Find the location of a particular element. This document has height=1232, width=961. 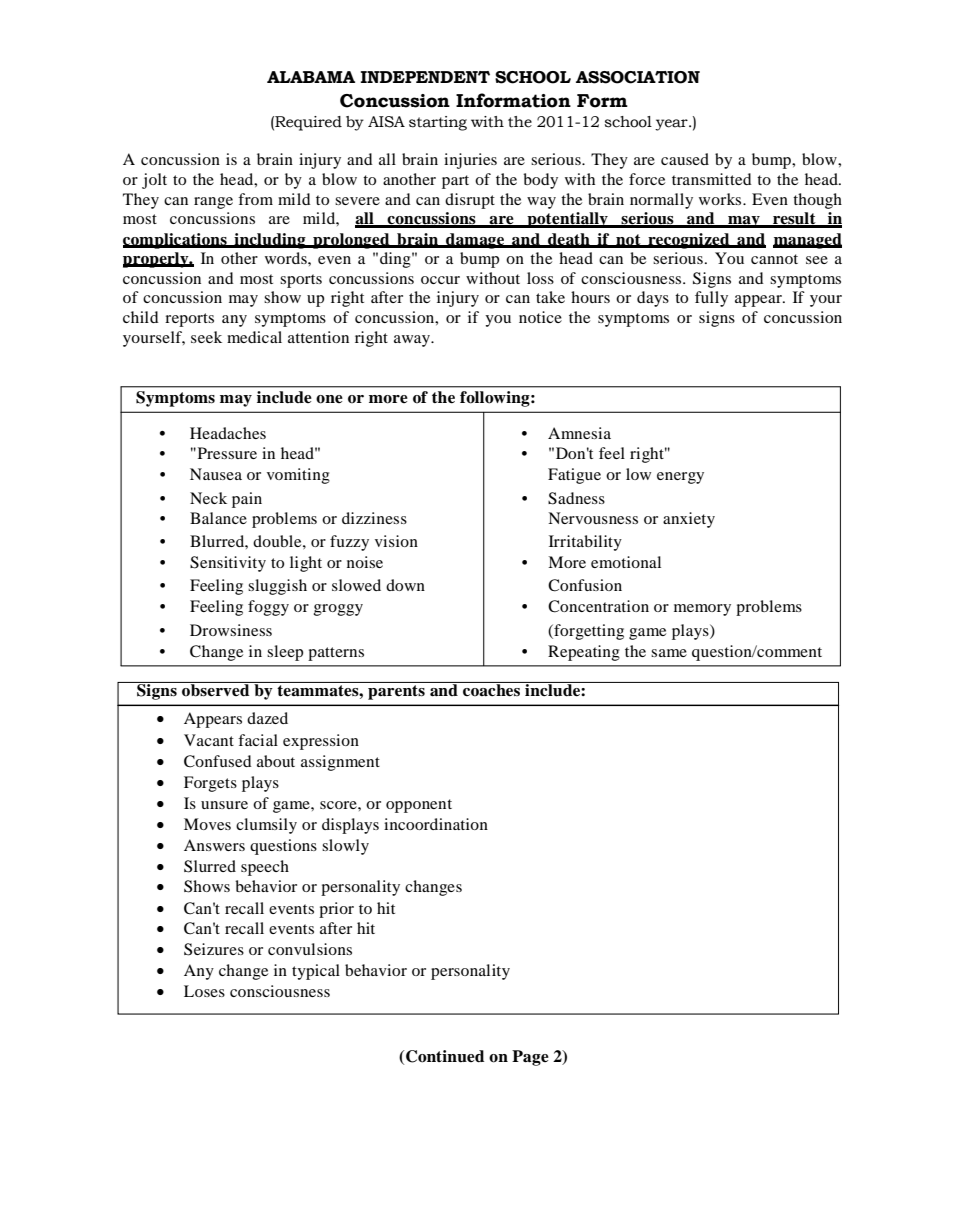

ALABAMA is located at coordinates (311, 77).
